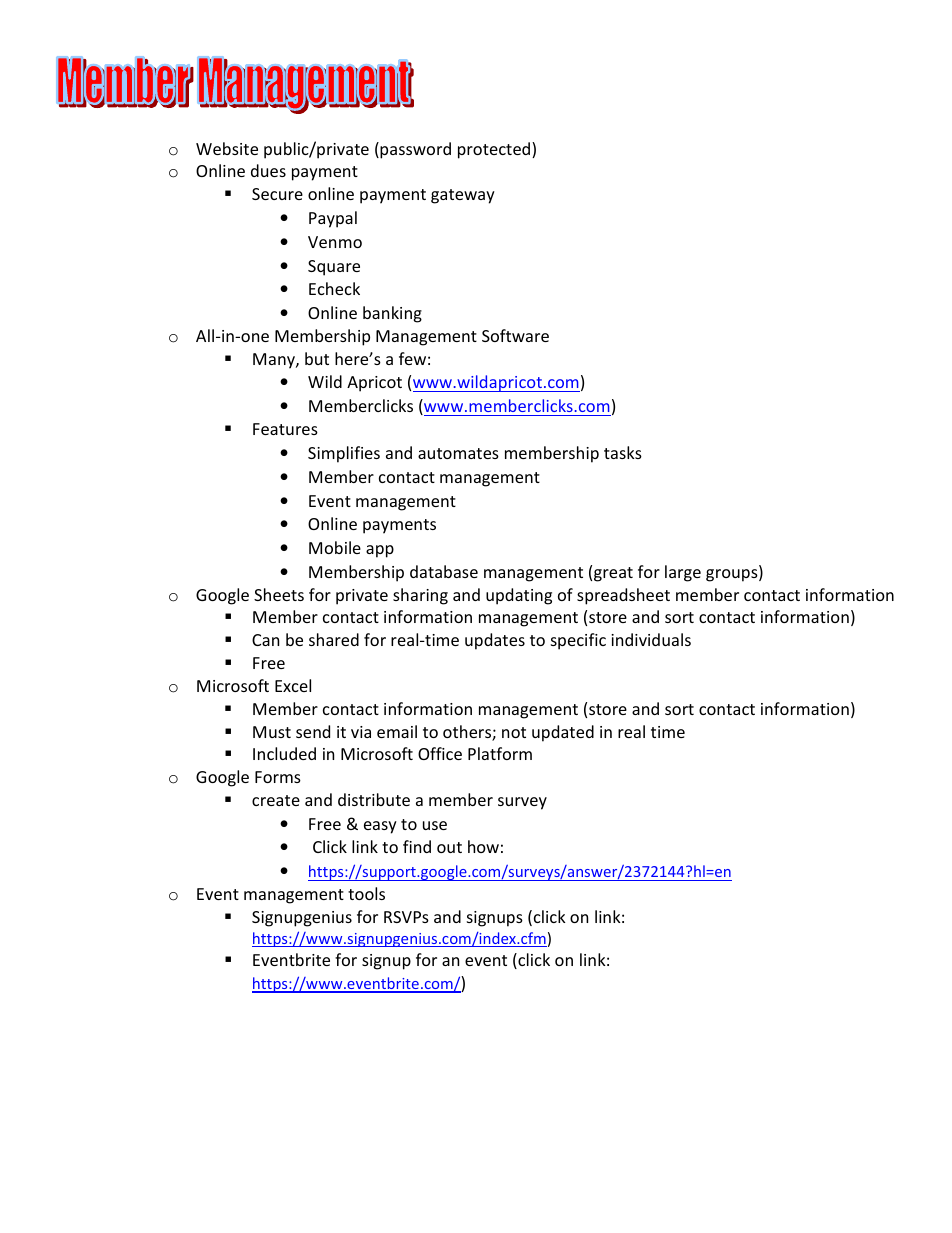  I want to click on tools, so click(366, 893).
